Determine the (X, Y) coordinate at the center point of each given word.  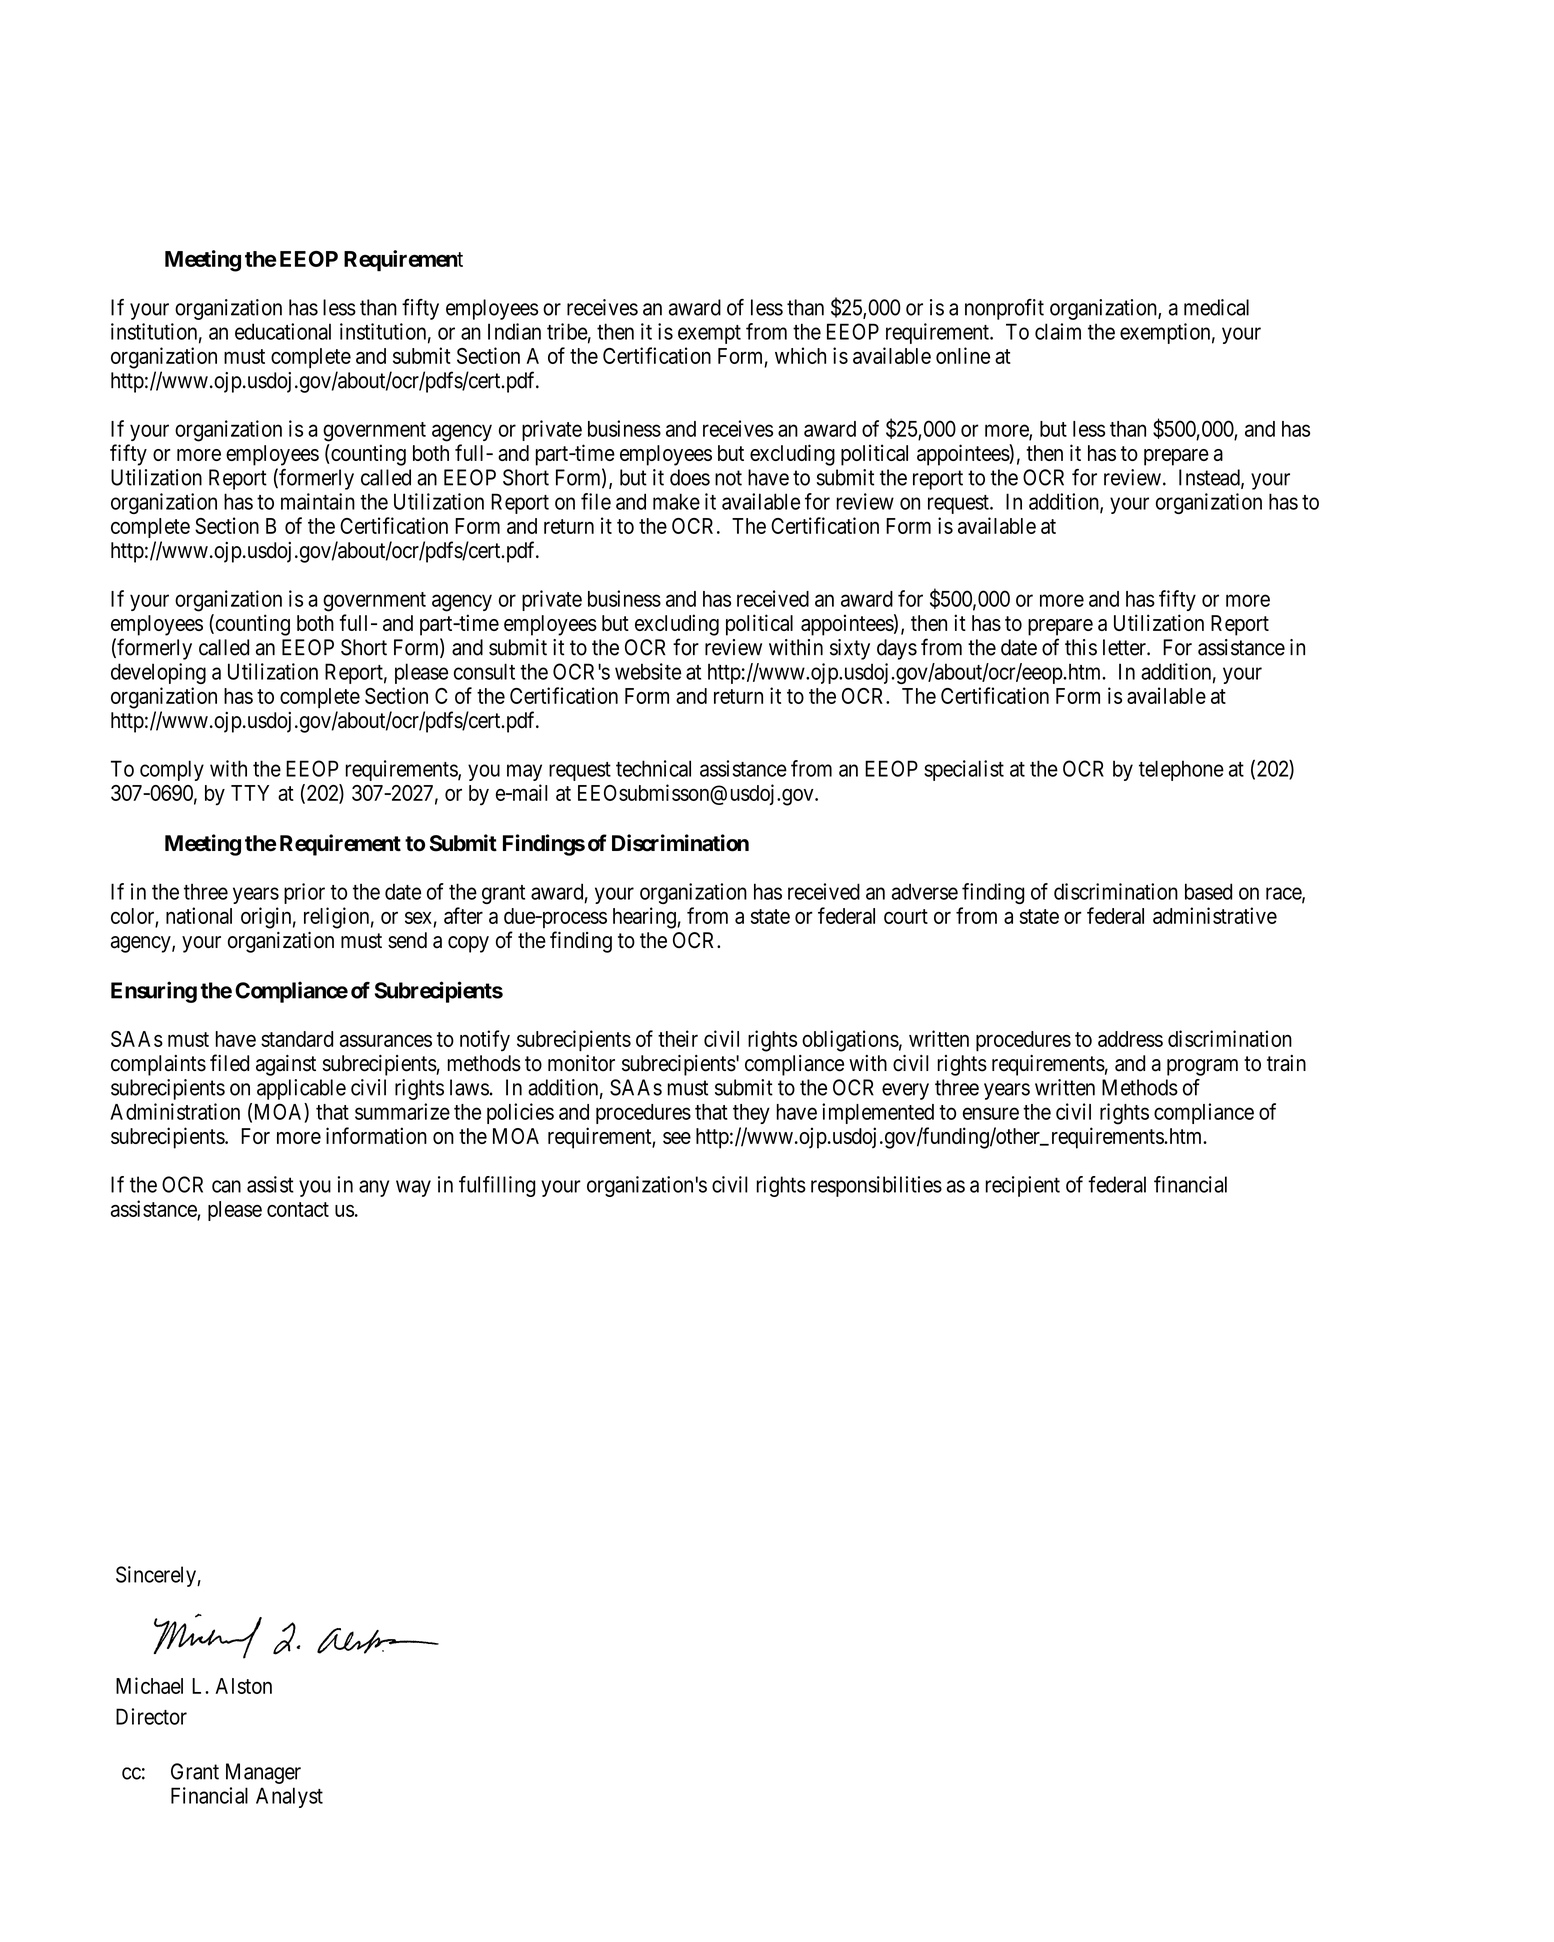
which (800, 355)
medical (1216, 307)
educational (283, 331)
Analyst (289, 1797)
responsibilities (876, 1186)
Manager (263, 1773)
